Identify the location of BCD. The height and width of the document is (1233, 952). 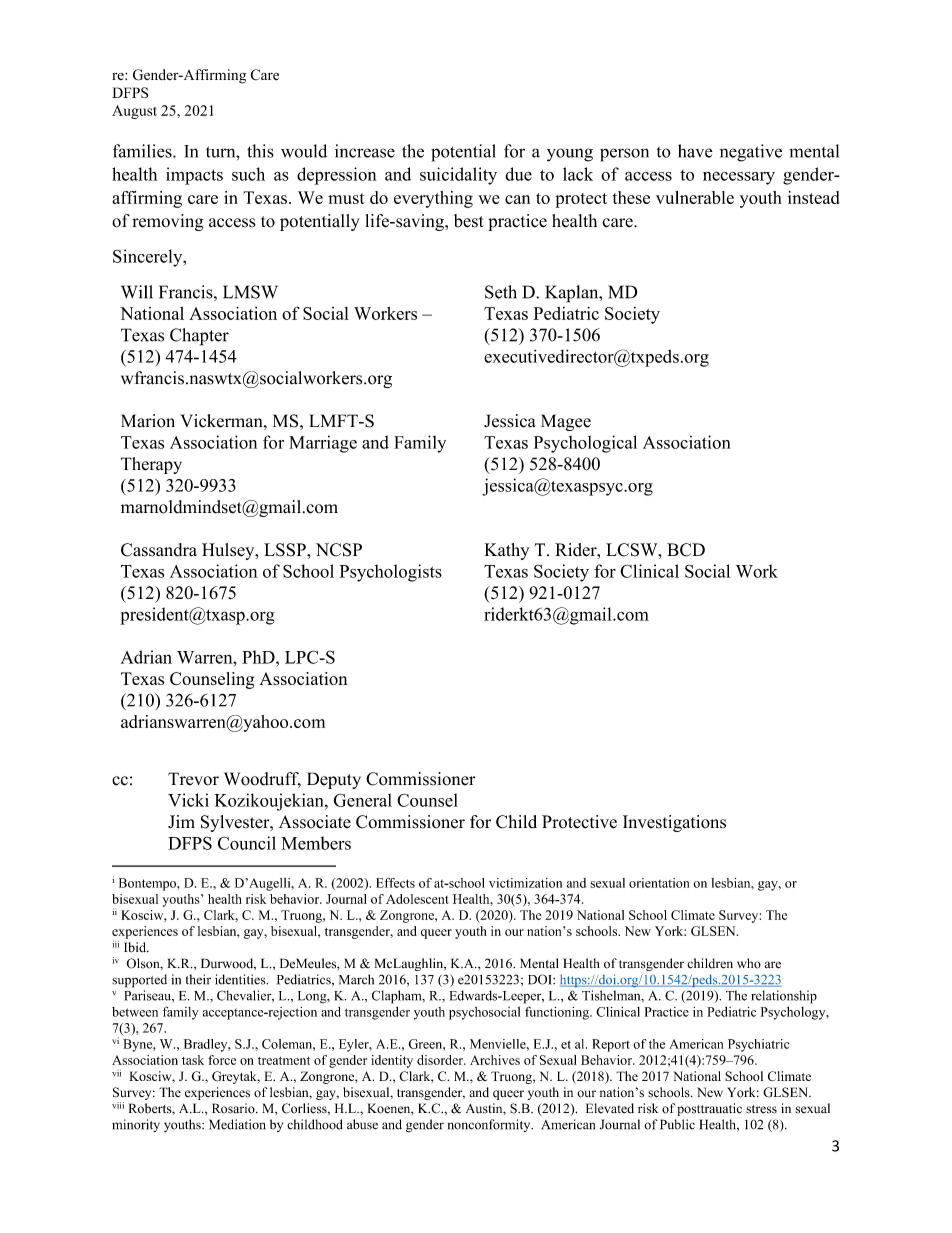
(686, 550).
